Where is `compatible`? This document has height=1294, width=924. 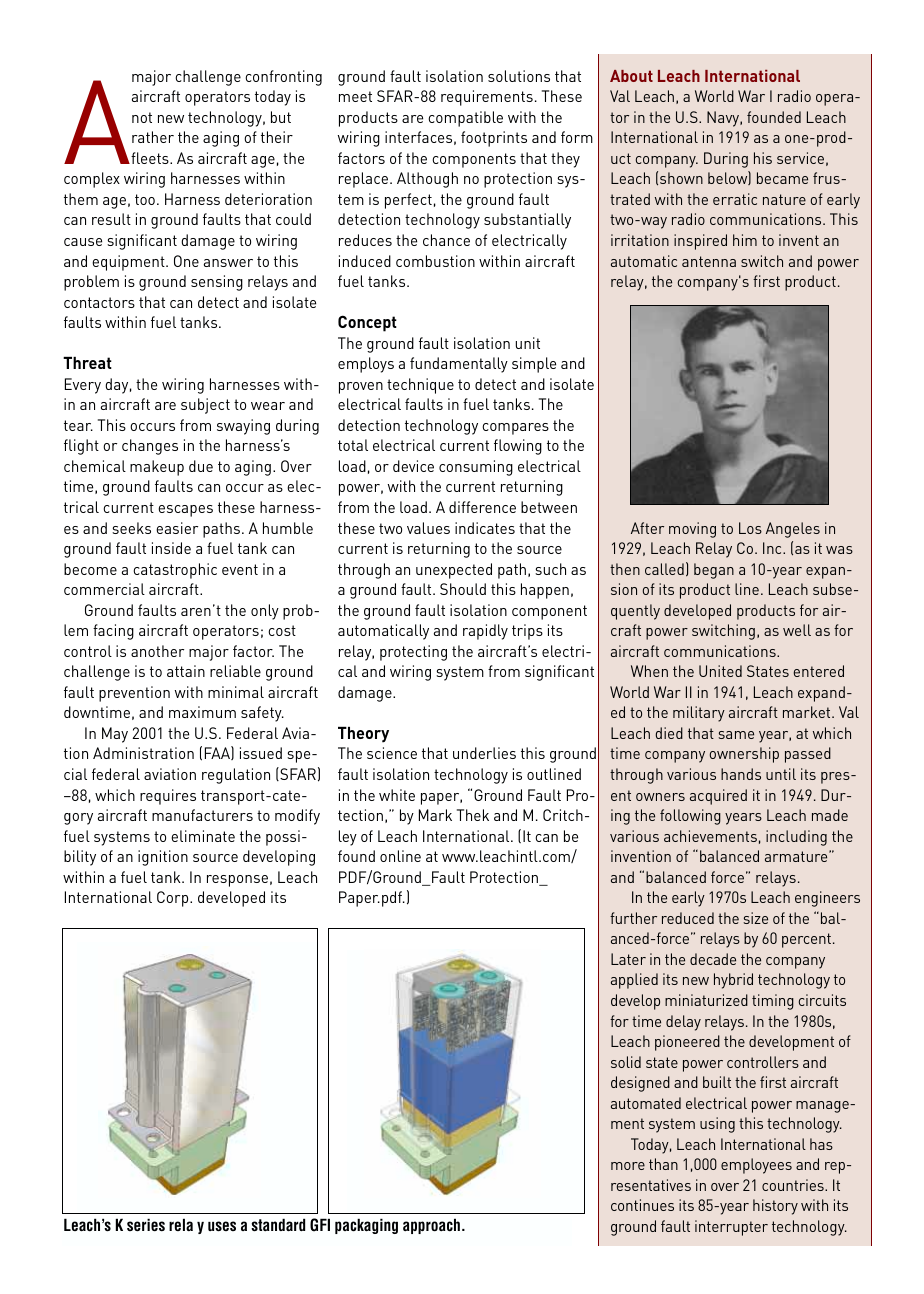
compatible is located at coordinates (465, 119).
